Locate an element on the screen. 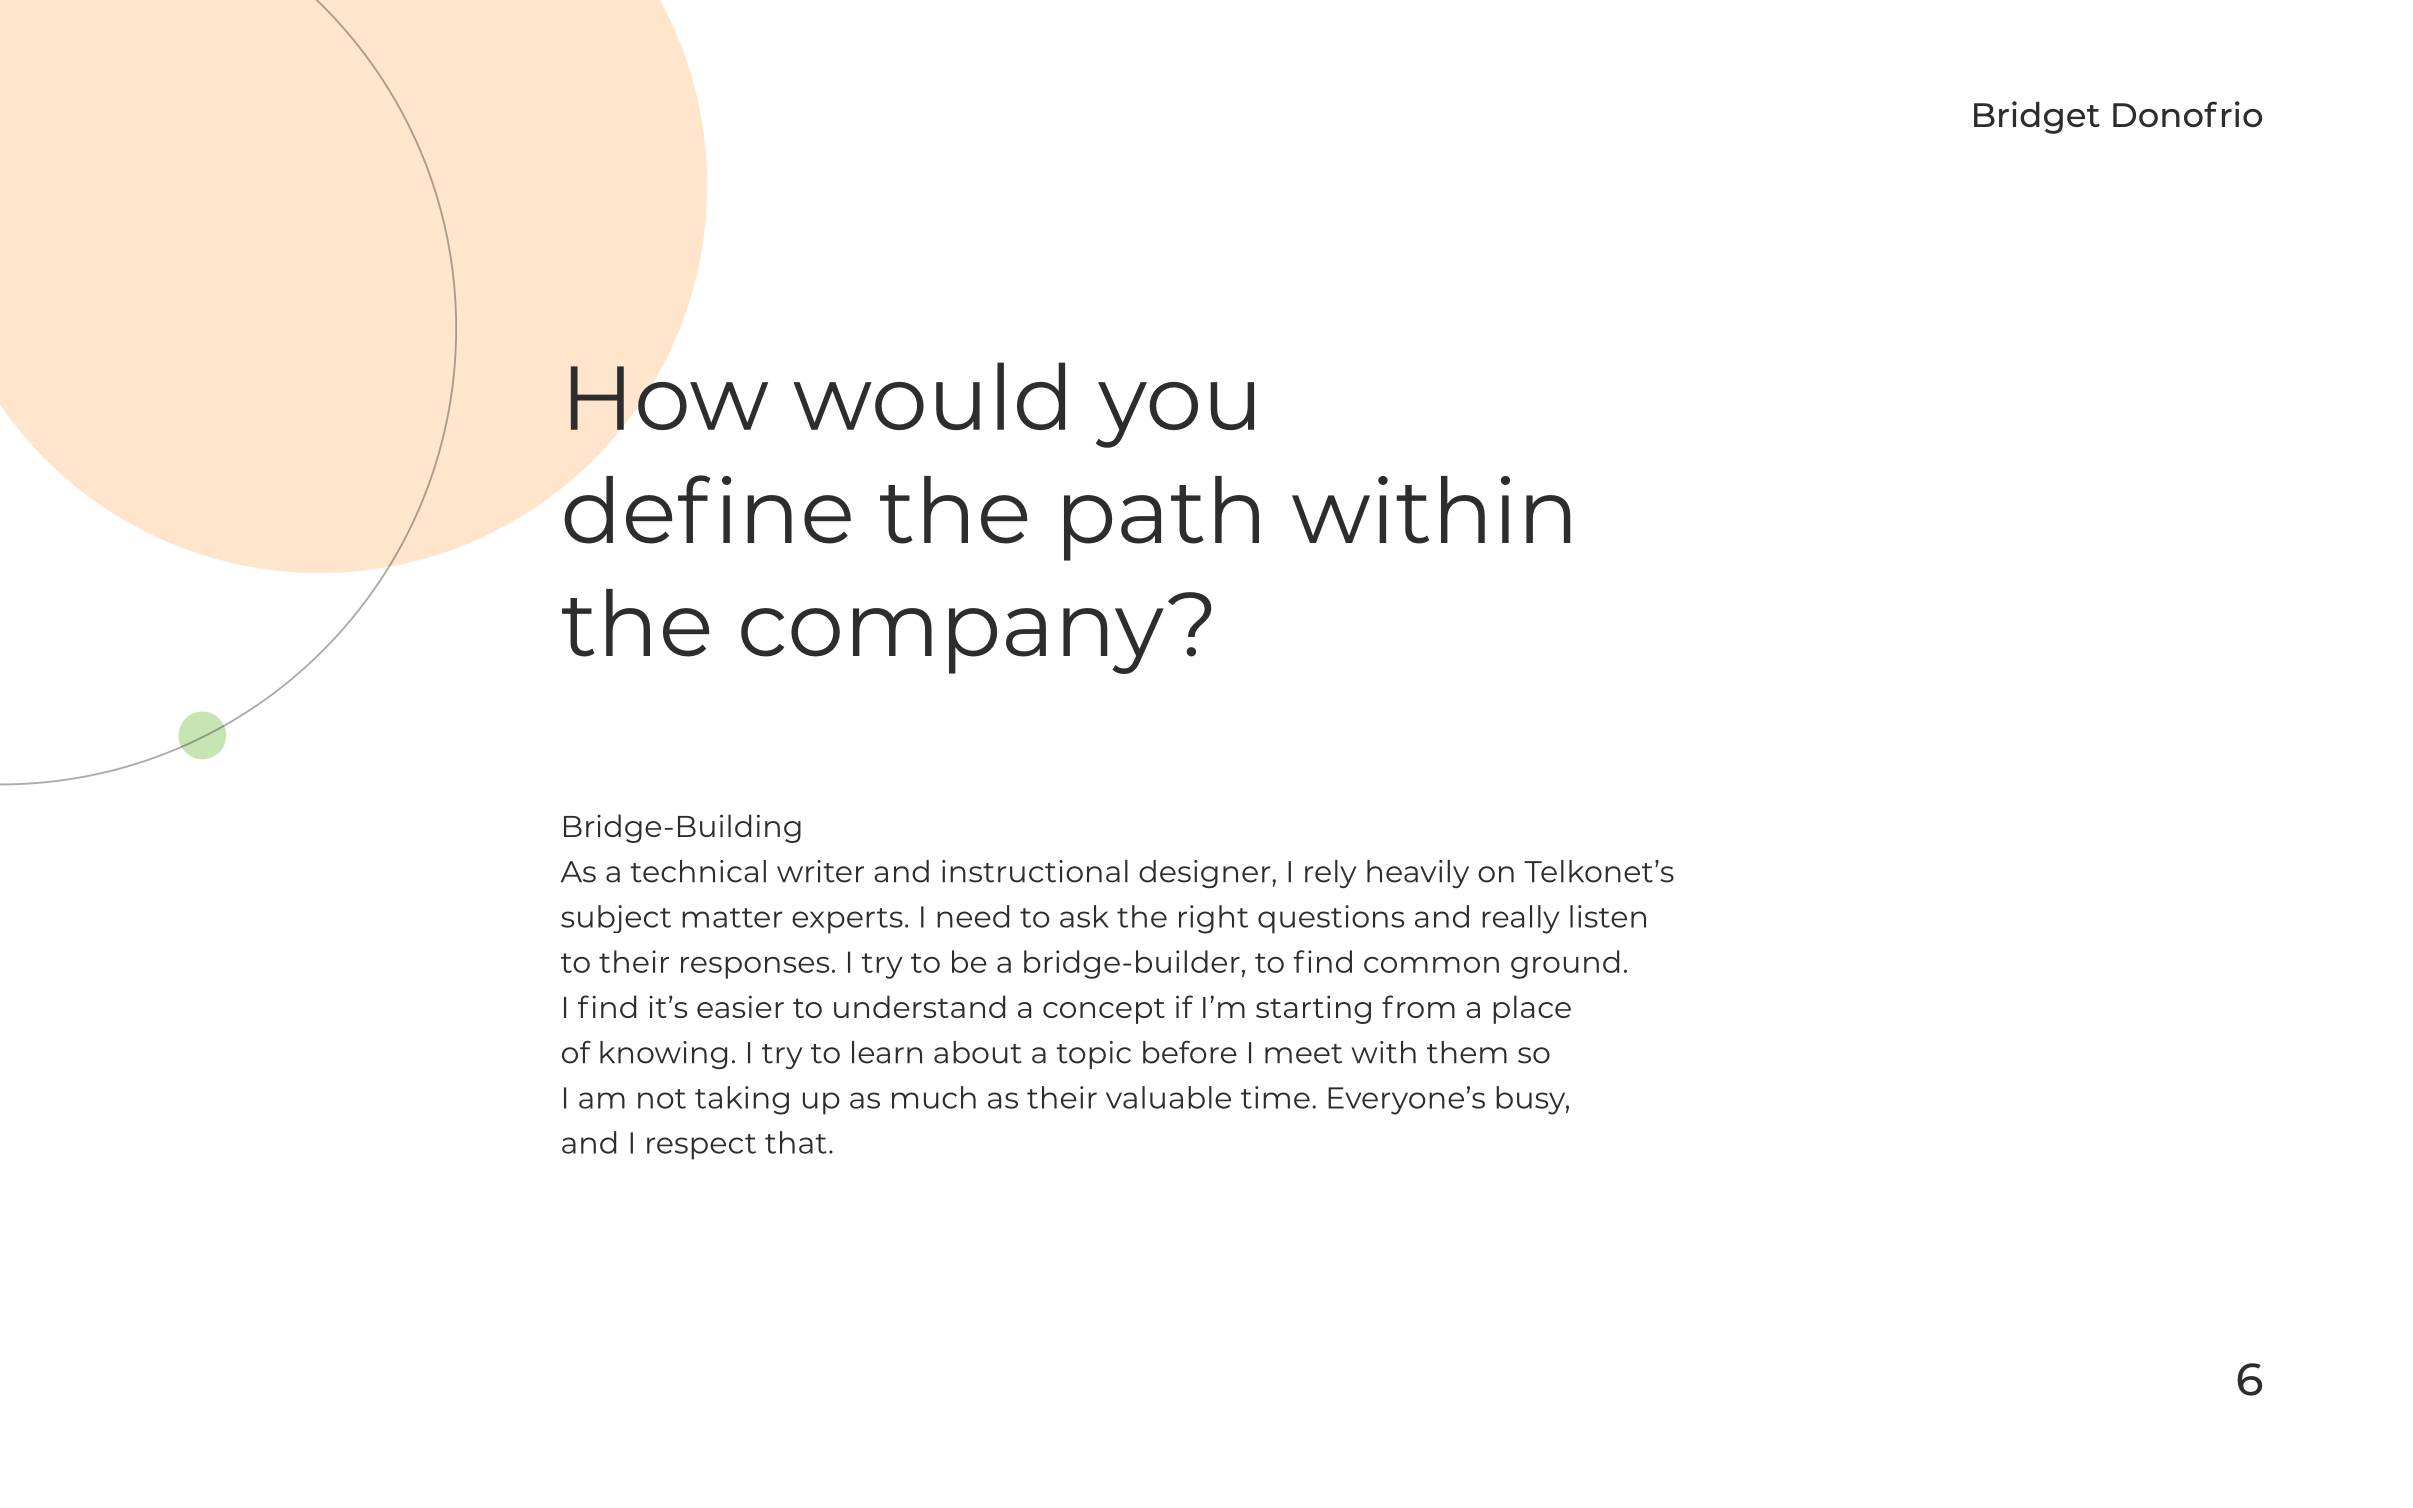 Image resolution: width=2413 pixels, height=1508 pixels. heavily is located at coordinates (1418, 874).
